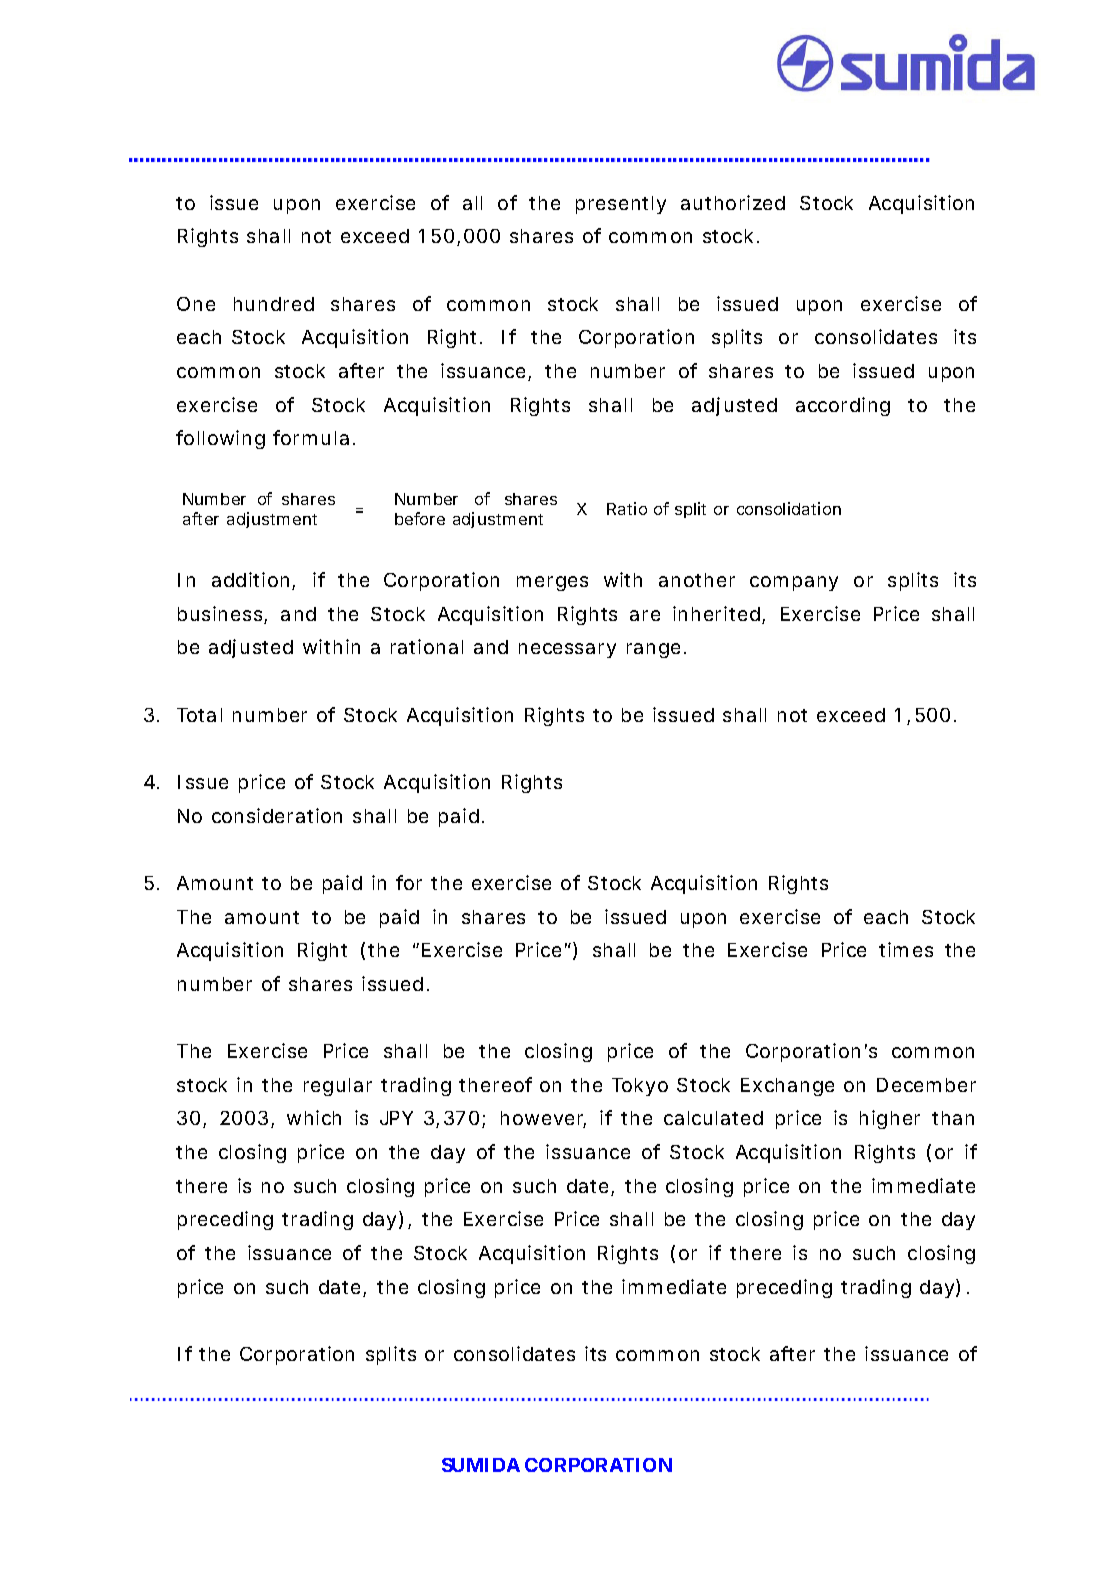 The image size is (1113, 1574). What do you see at coordinates (621, 205) in the screenshot?
I see `presently` at bounding box center [621, 205].
